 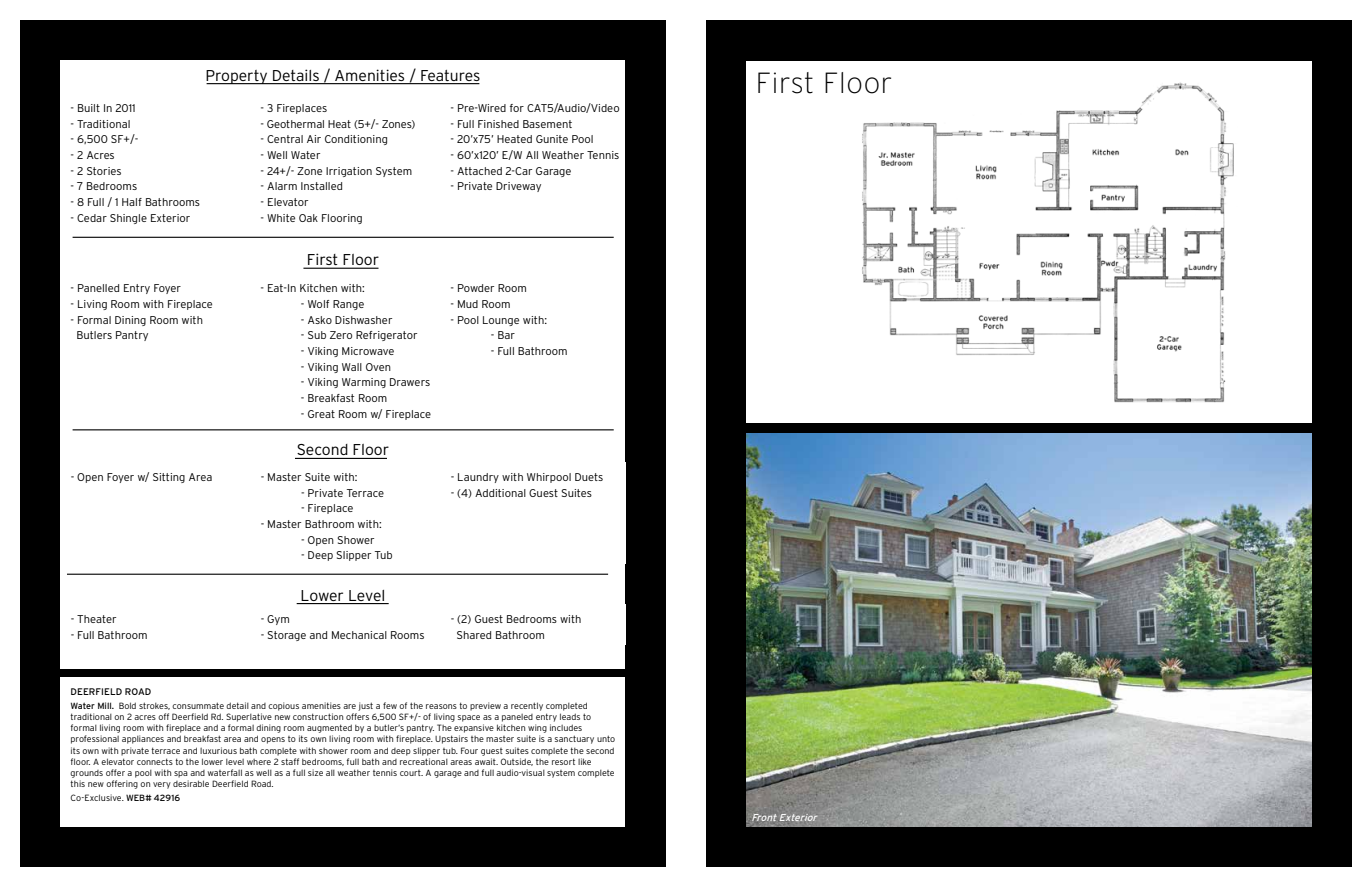 I want to click on Built, so click(x=89, y=108).
